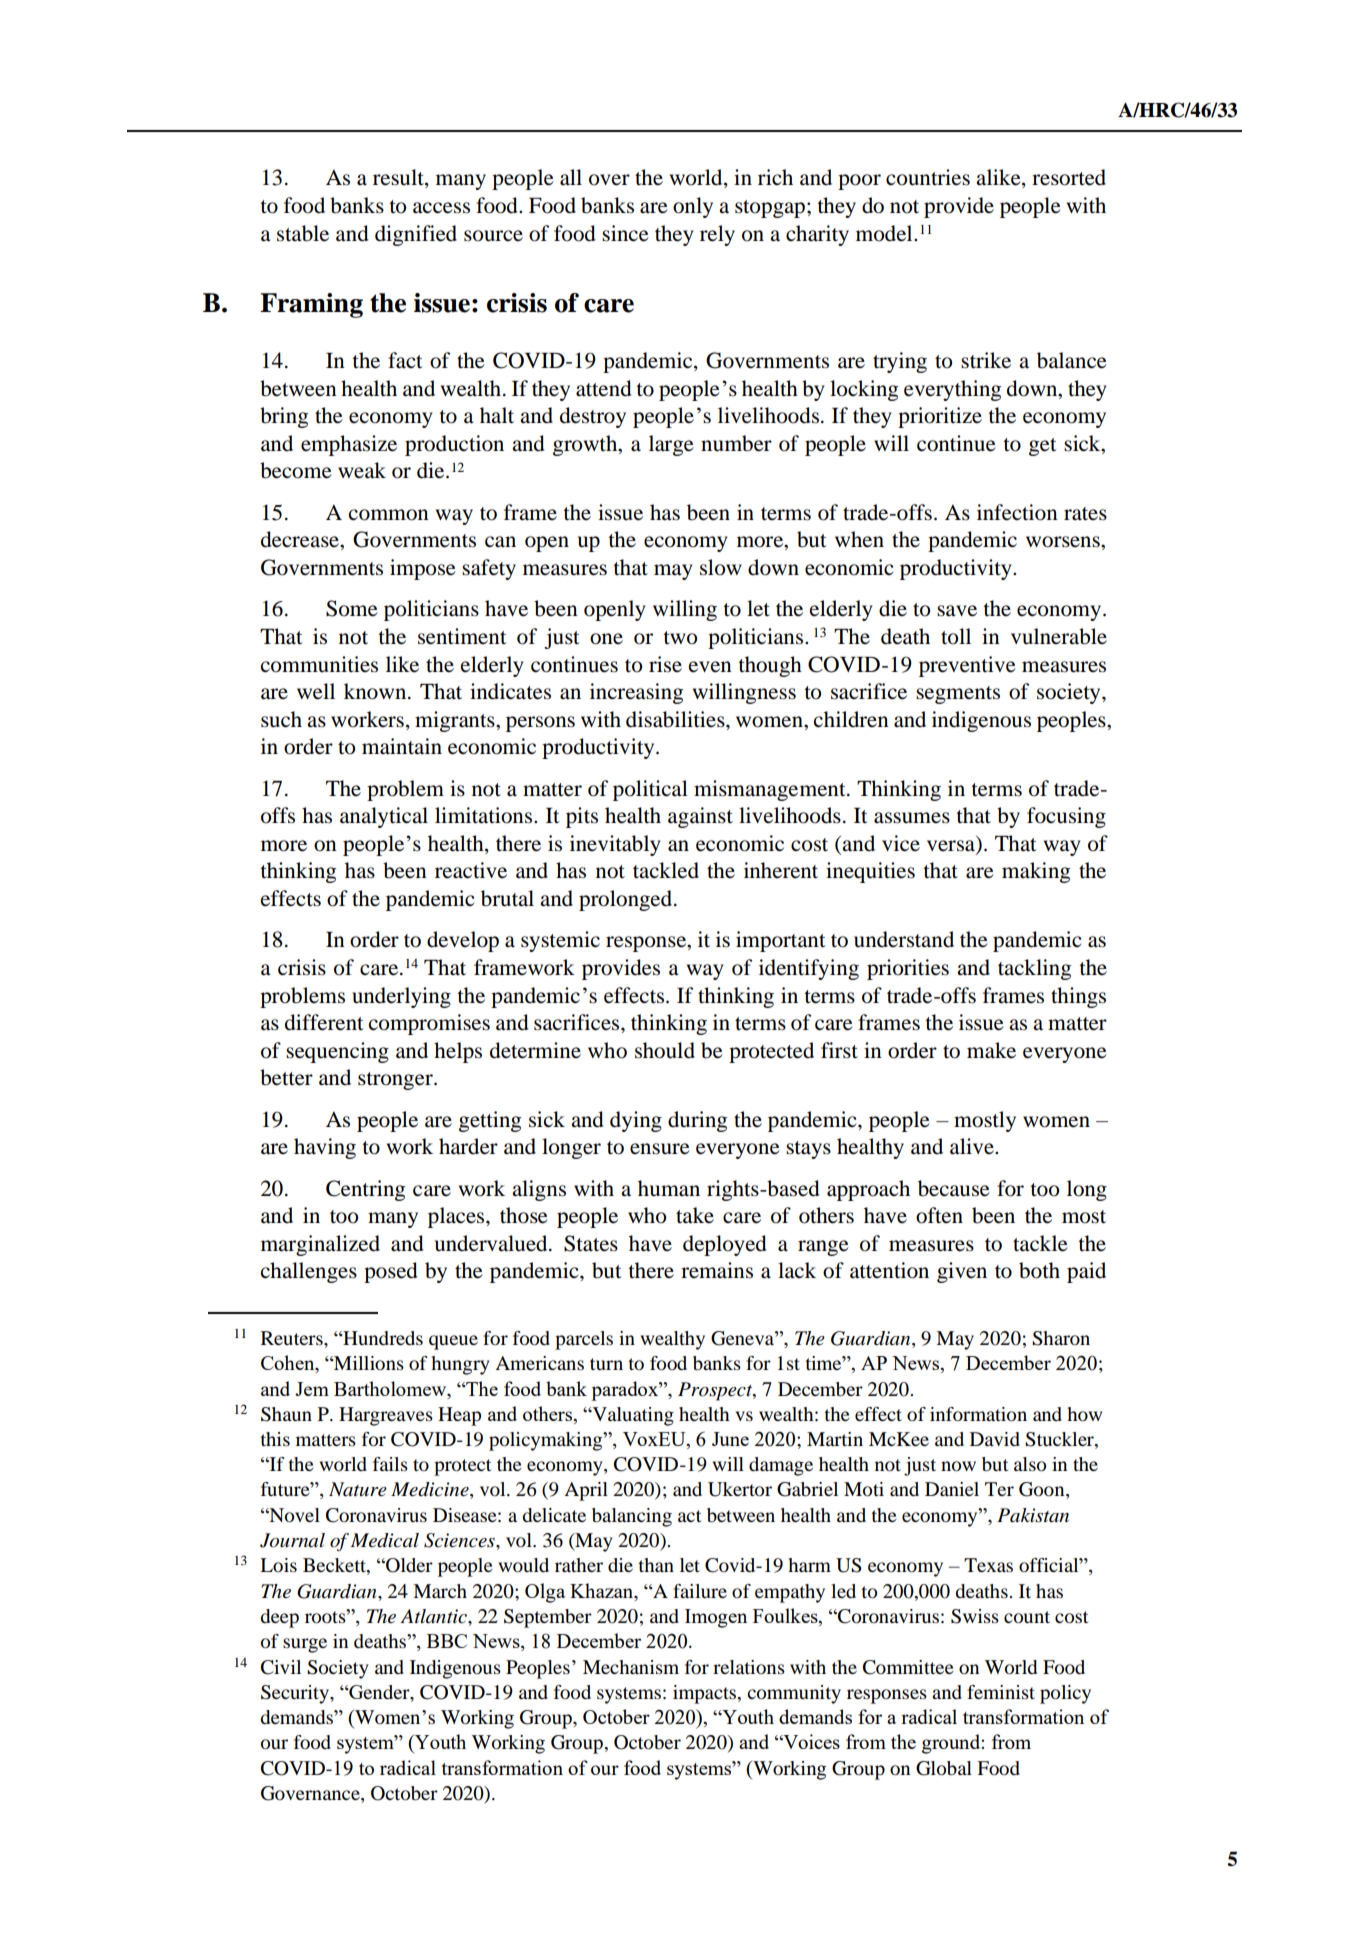 This screenshot has height=1935, width=1368. I want to click on tackling, so click(1034, 969).
